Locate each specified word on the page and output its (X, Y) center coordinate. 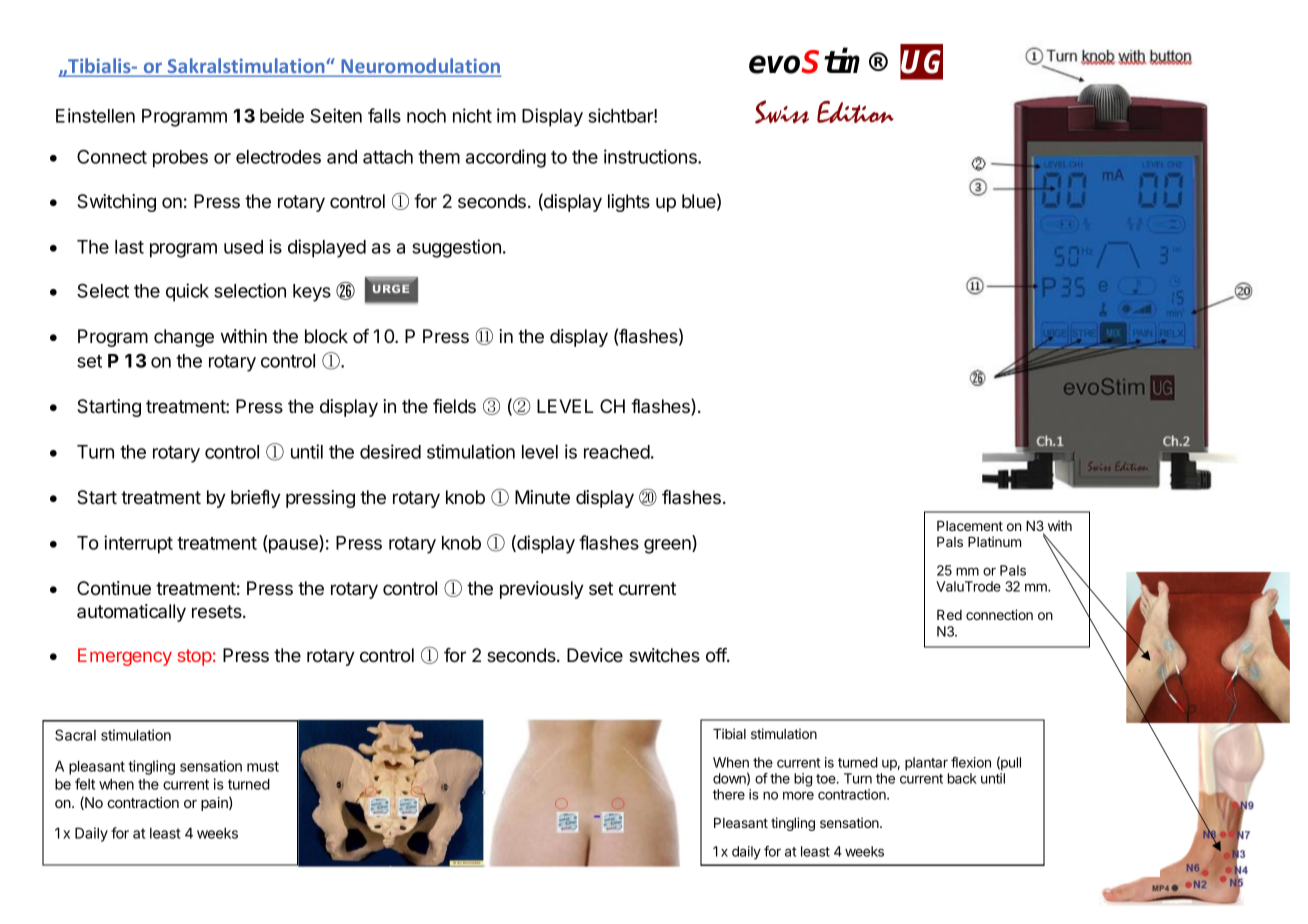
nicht (472, 115)
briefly (256, 499)
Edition (855, 112)
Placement (970, 526)
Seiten (336, 115)
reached (617, 452)
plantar (926, 764)
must (263, 766)
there (729, 794)
